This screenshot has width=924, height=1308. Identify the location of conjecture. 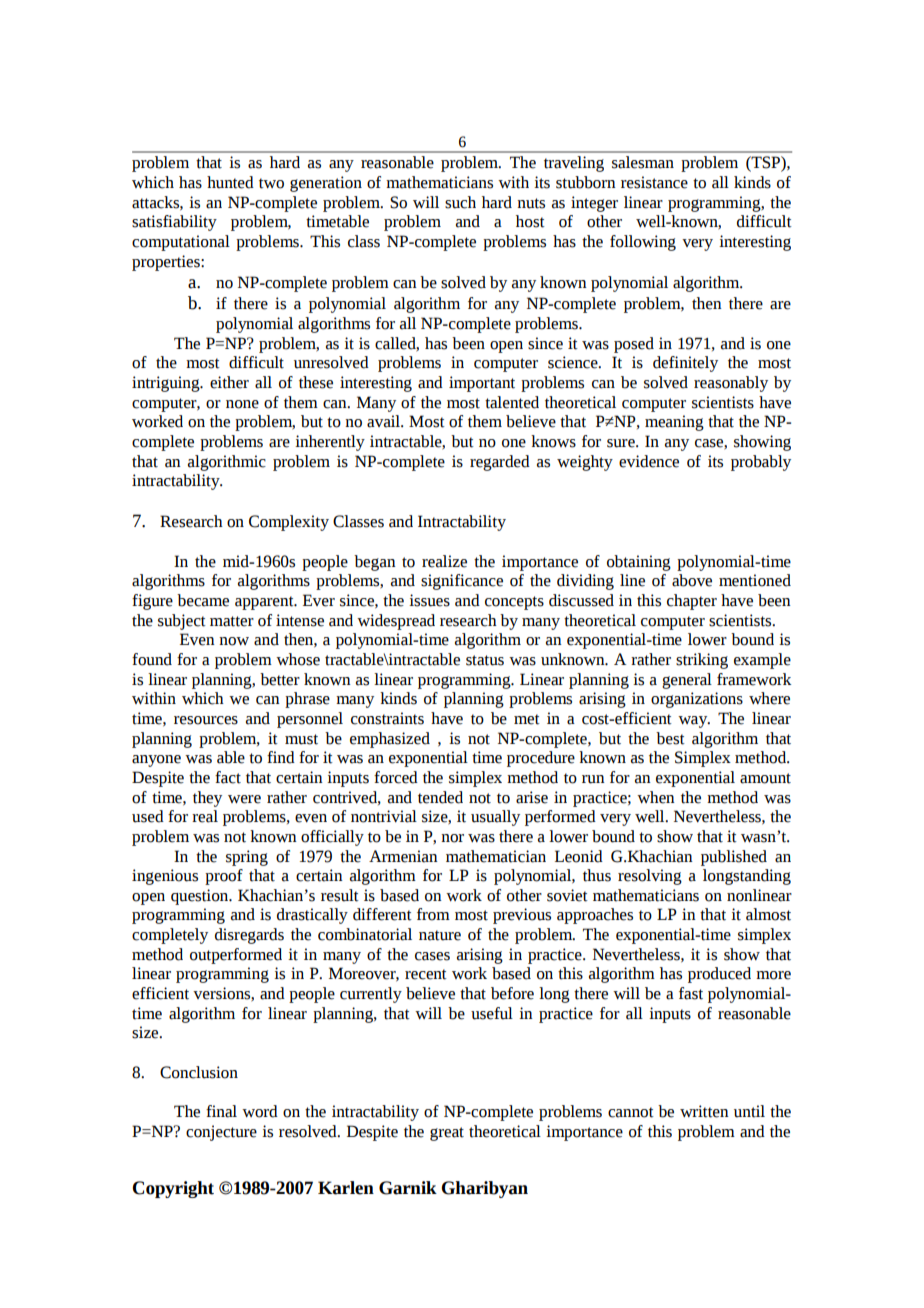
(221, 1133).
